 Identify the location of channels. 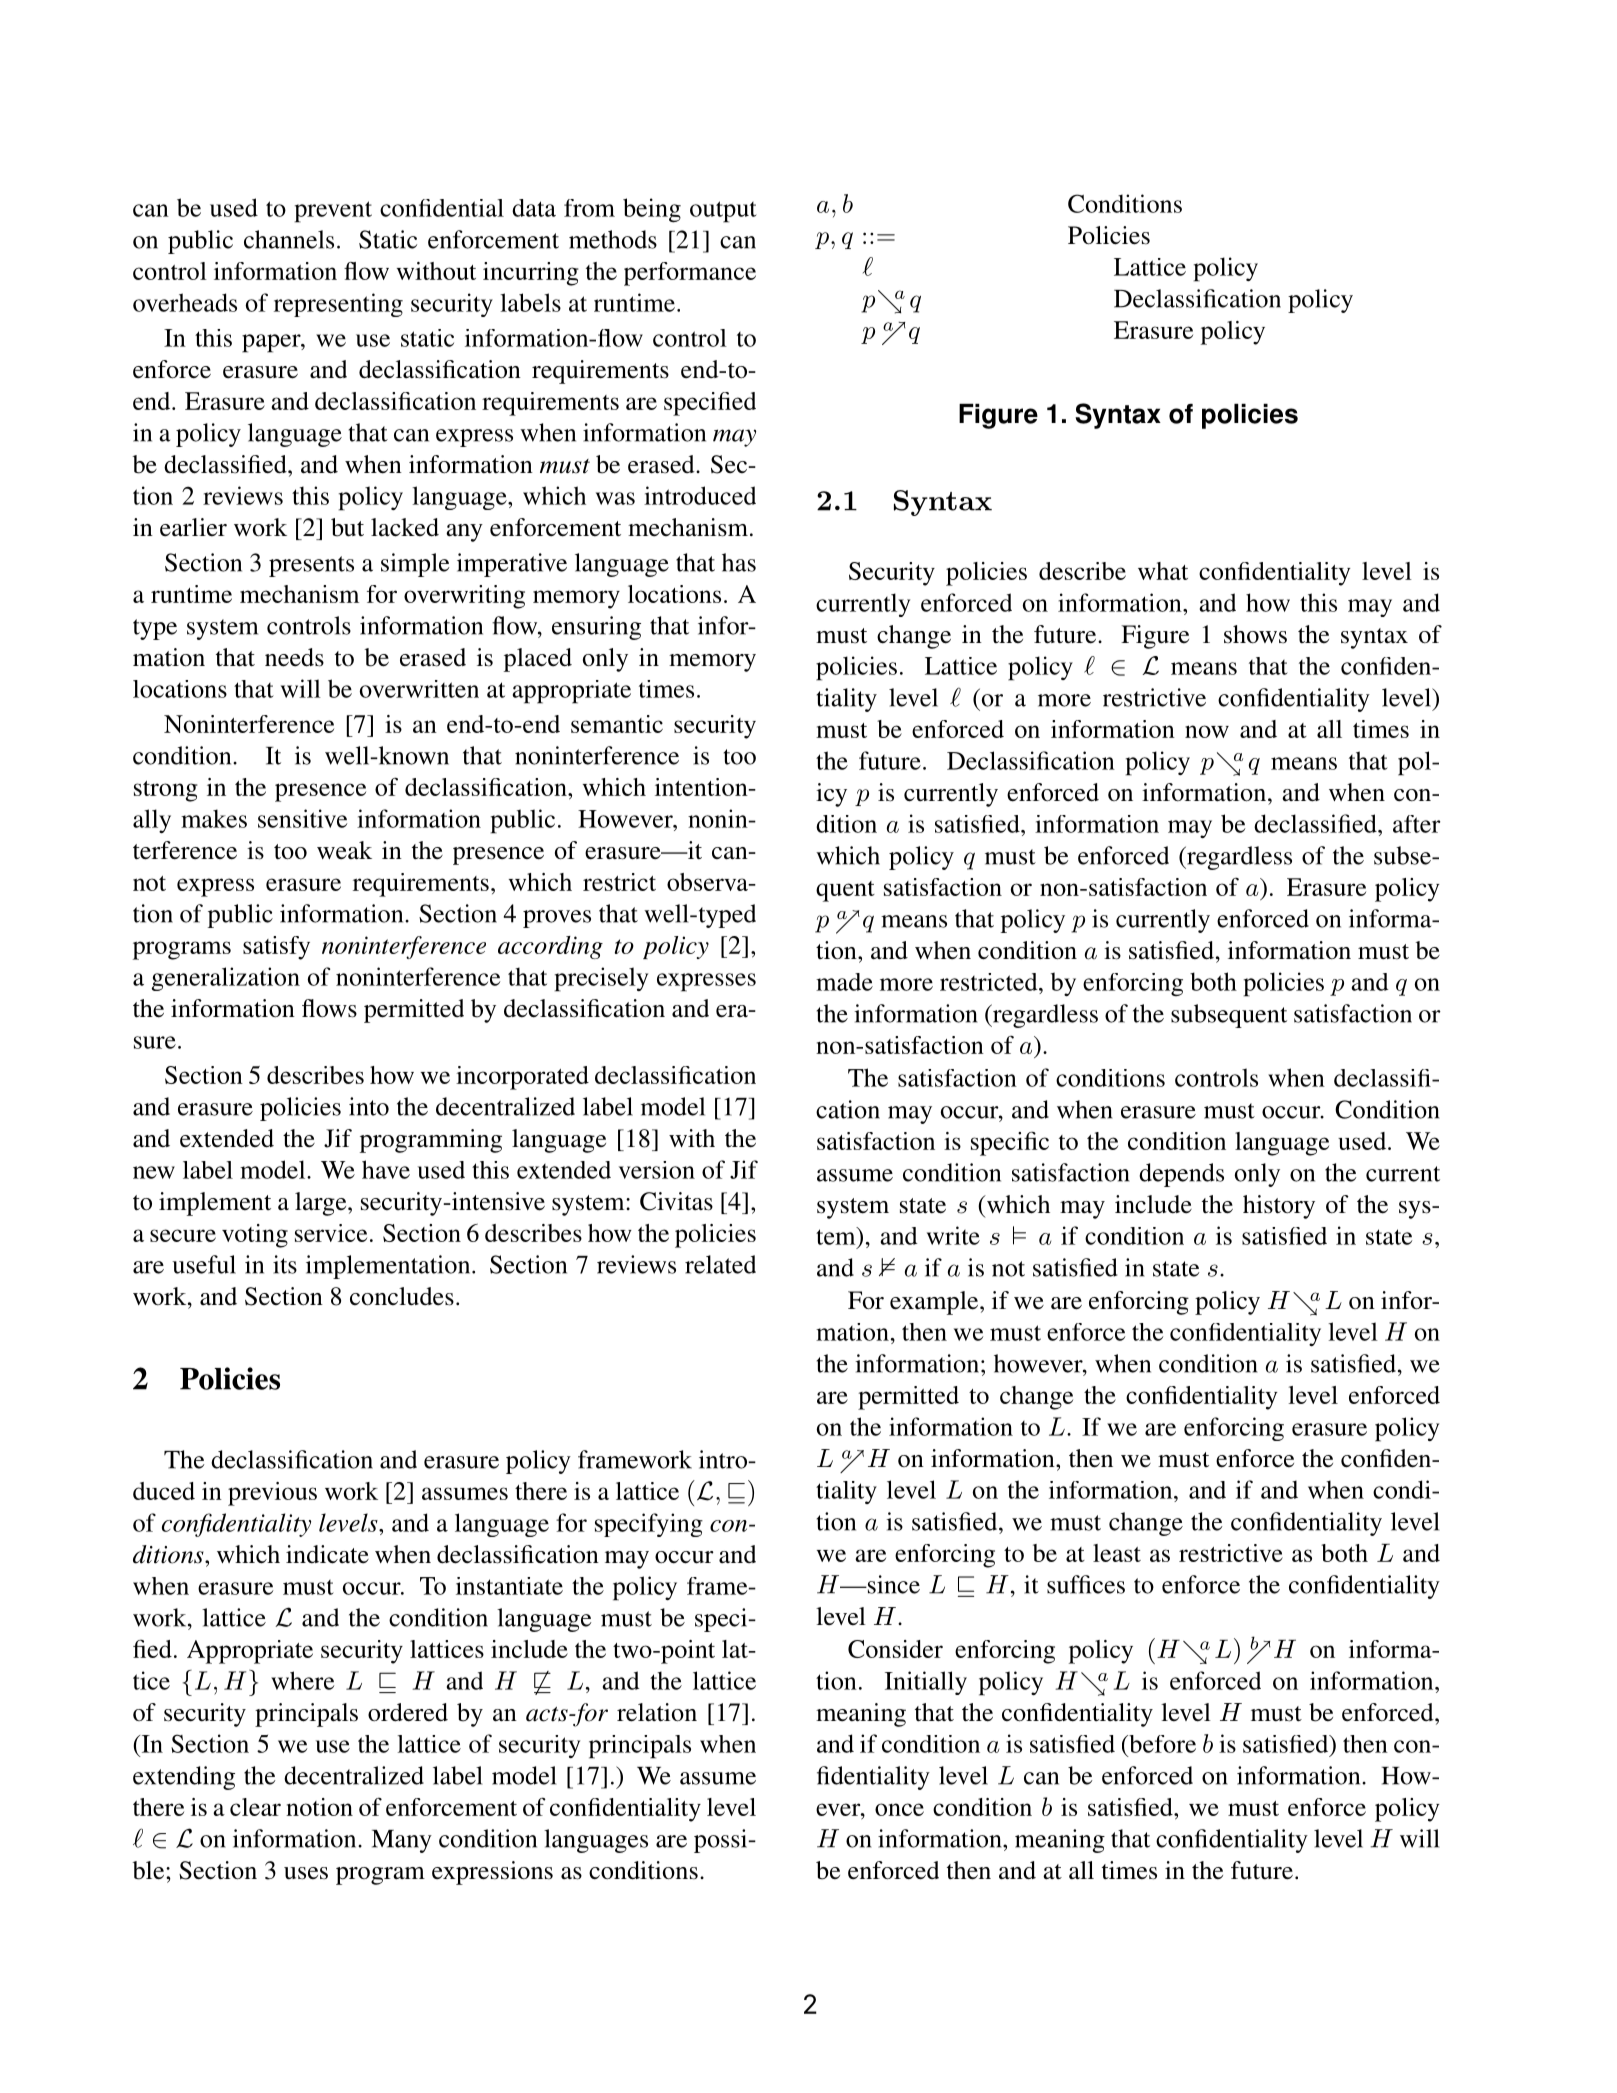
(289, 239).
